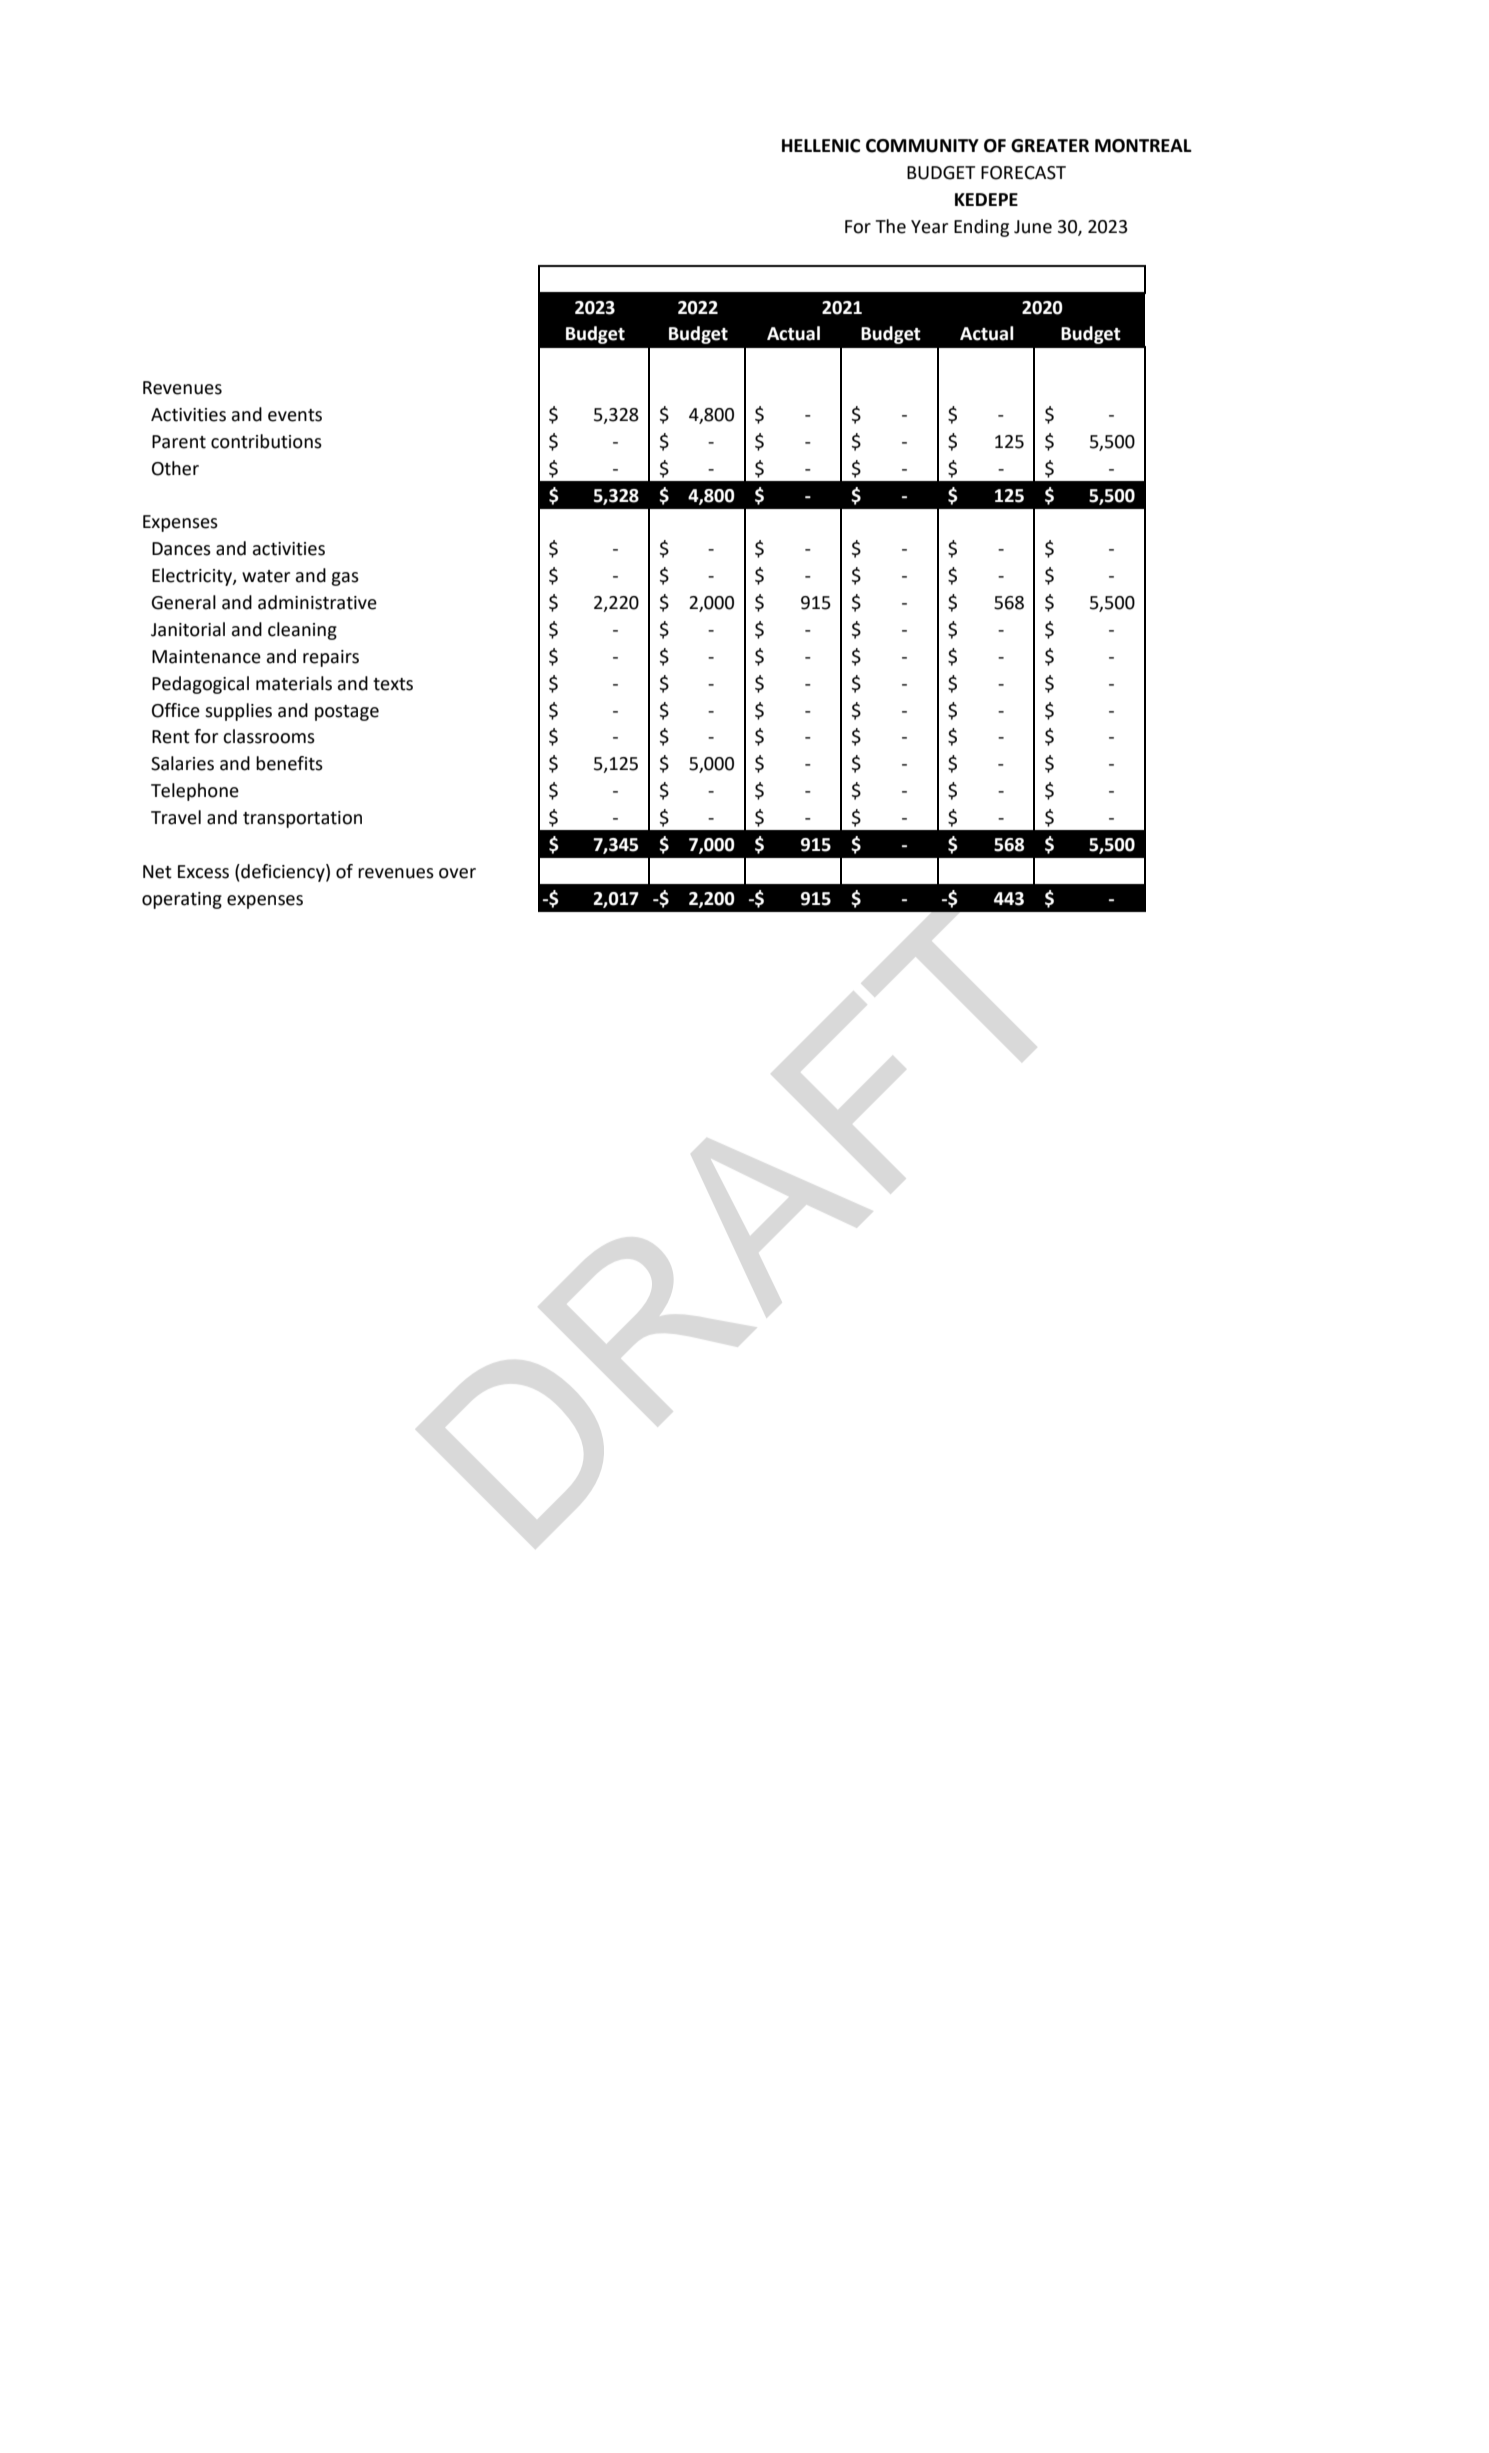 Image resolution: width=1489 pixels, height=2453 pixels. Describe the element at coordinates (203, 872) in the screenshot. I see `Excess` at that location.
